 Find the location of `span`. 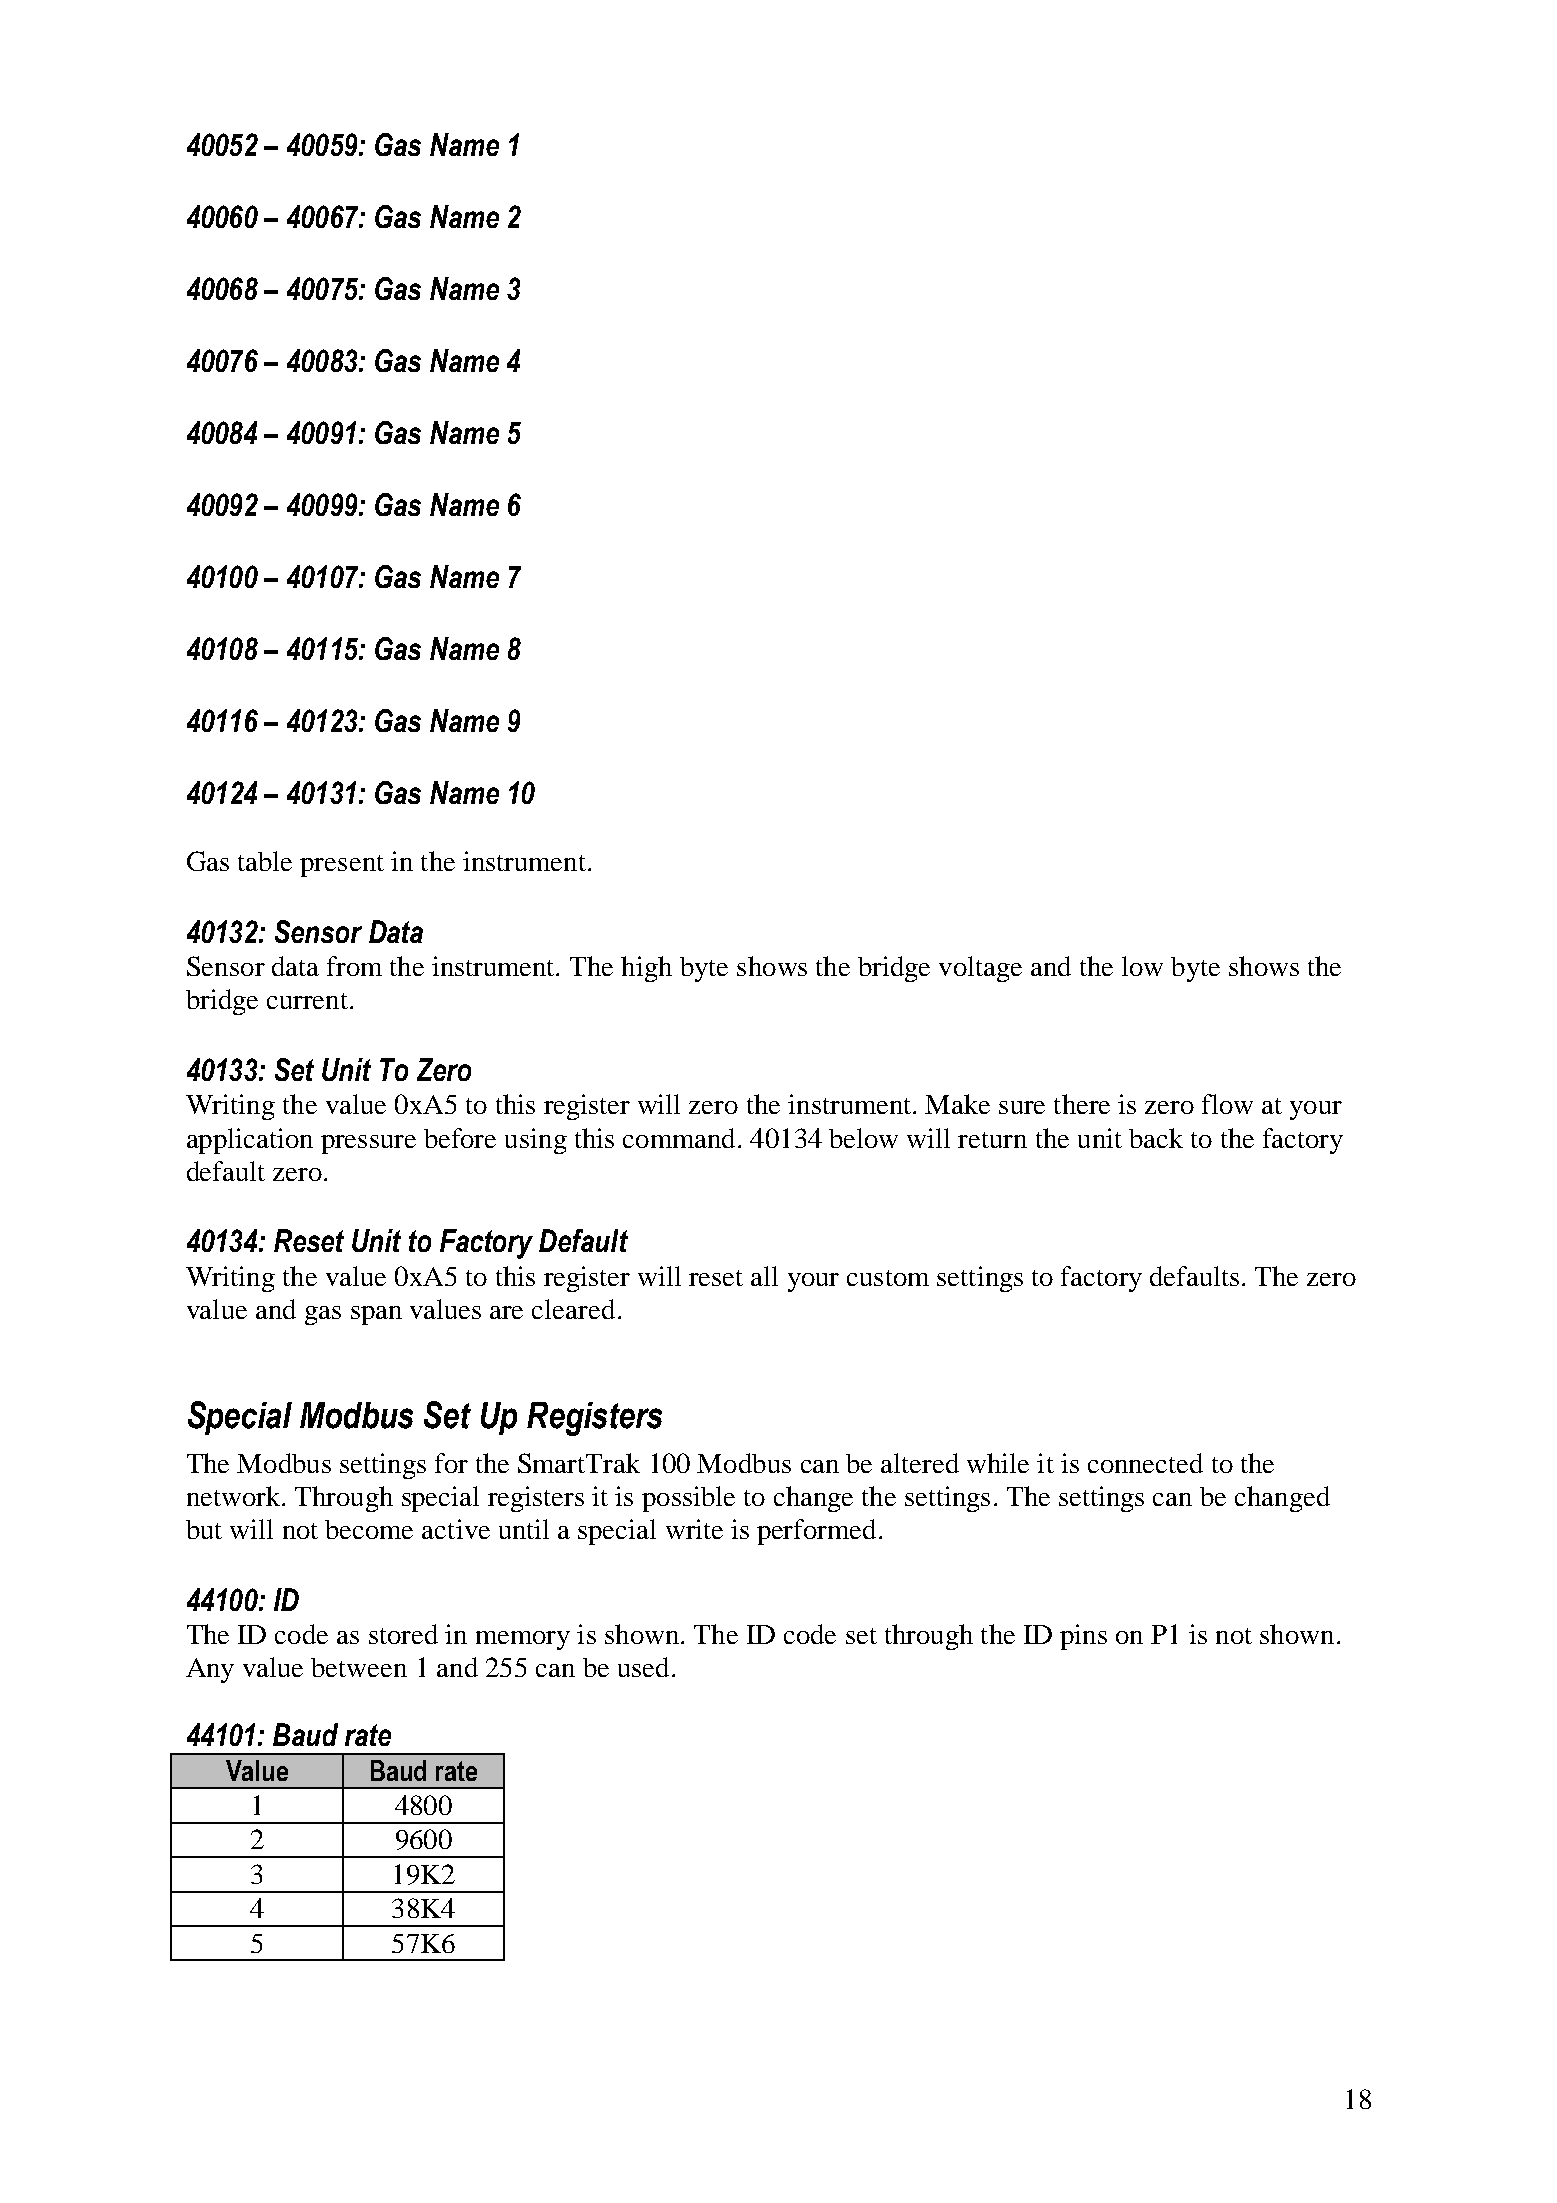

span is located at coordinates (376, 1315).
